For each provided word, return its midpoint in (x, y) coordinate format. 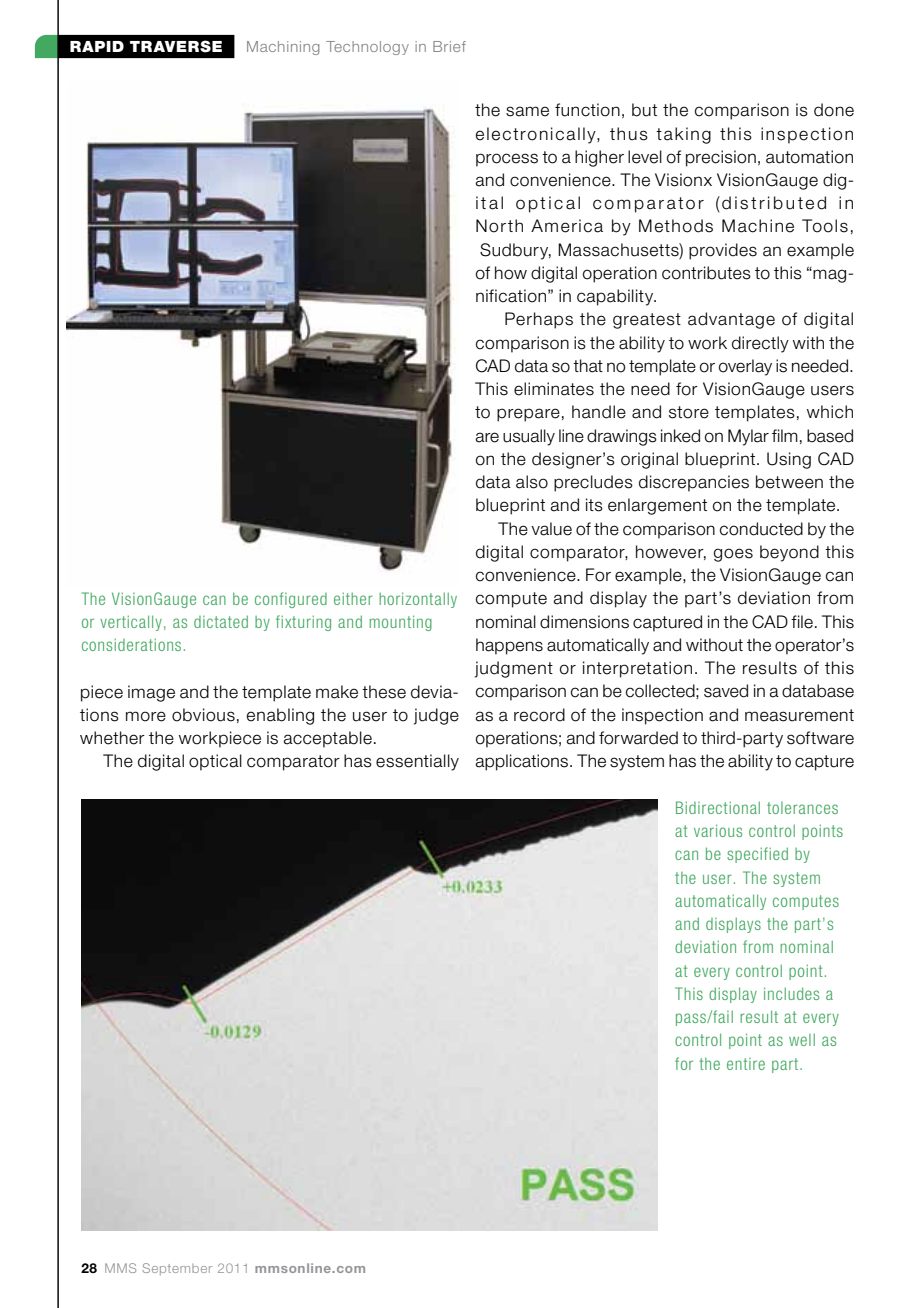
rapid (97, 46)
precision (721, 158)
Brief (449, 46)
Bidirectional (718, 807)
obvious (203, 715)
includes (791, 993)
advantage (731, 320)
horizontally (418, 600)
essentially (417, 762)
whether (112, 738)
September (177, 1269)
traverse (176, 46)
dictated (221, 621)
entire (746, 1064)
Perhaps (539, 320)
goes (733, 555)
